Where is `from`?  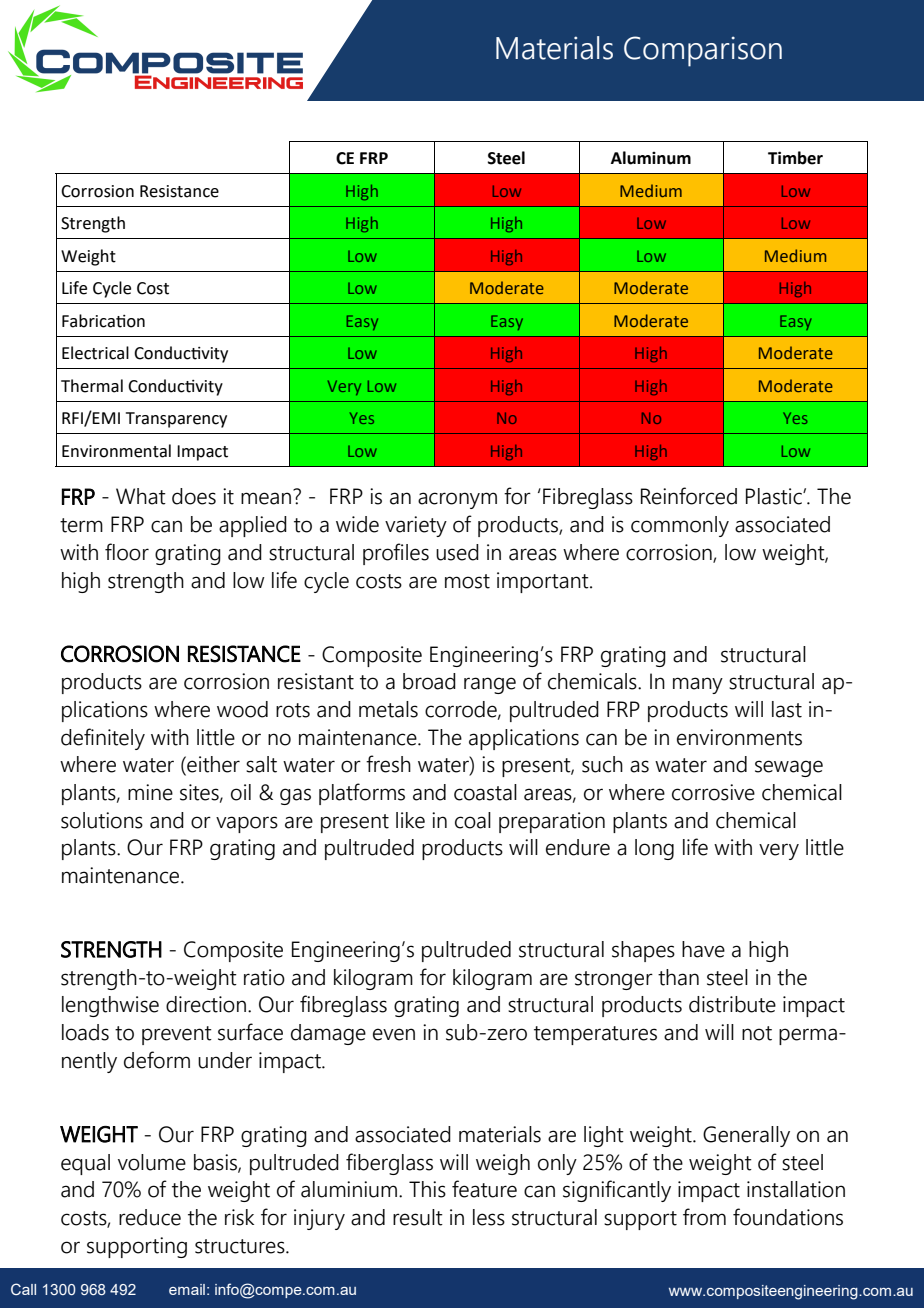
from is located at coordinates (704, 1217).
